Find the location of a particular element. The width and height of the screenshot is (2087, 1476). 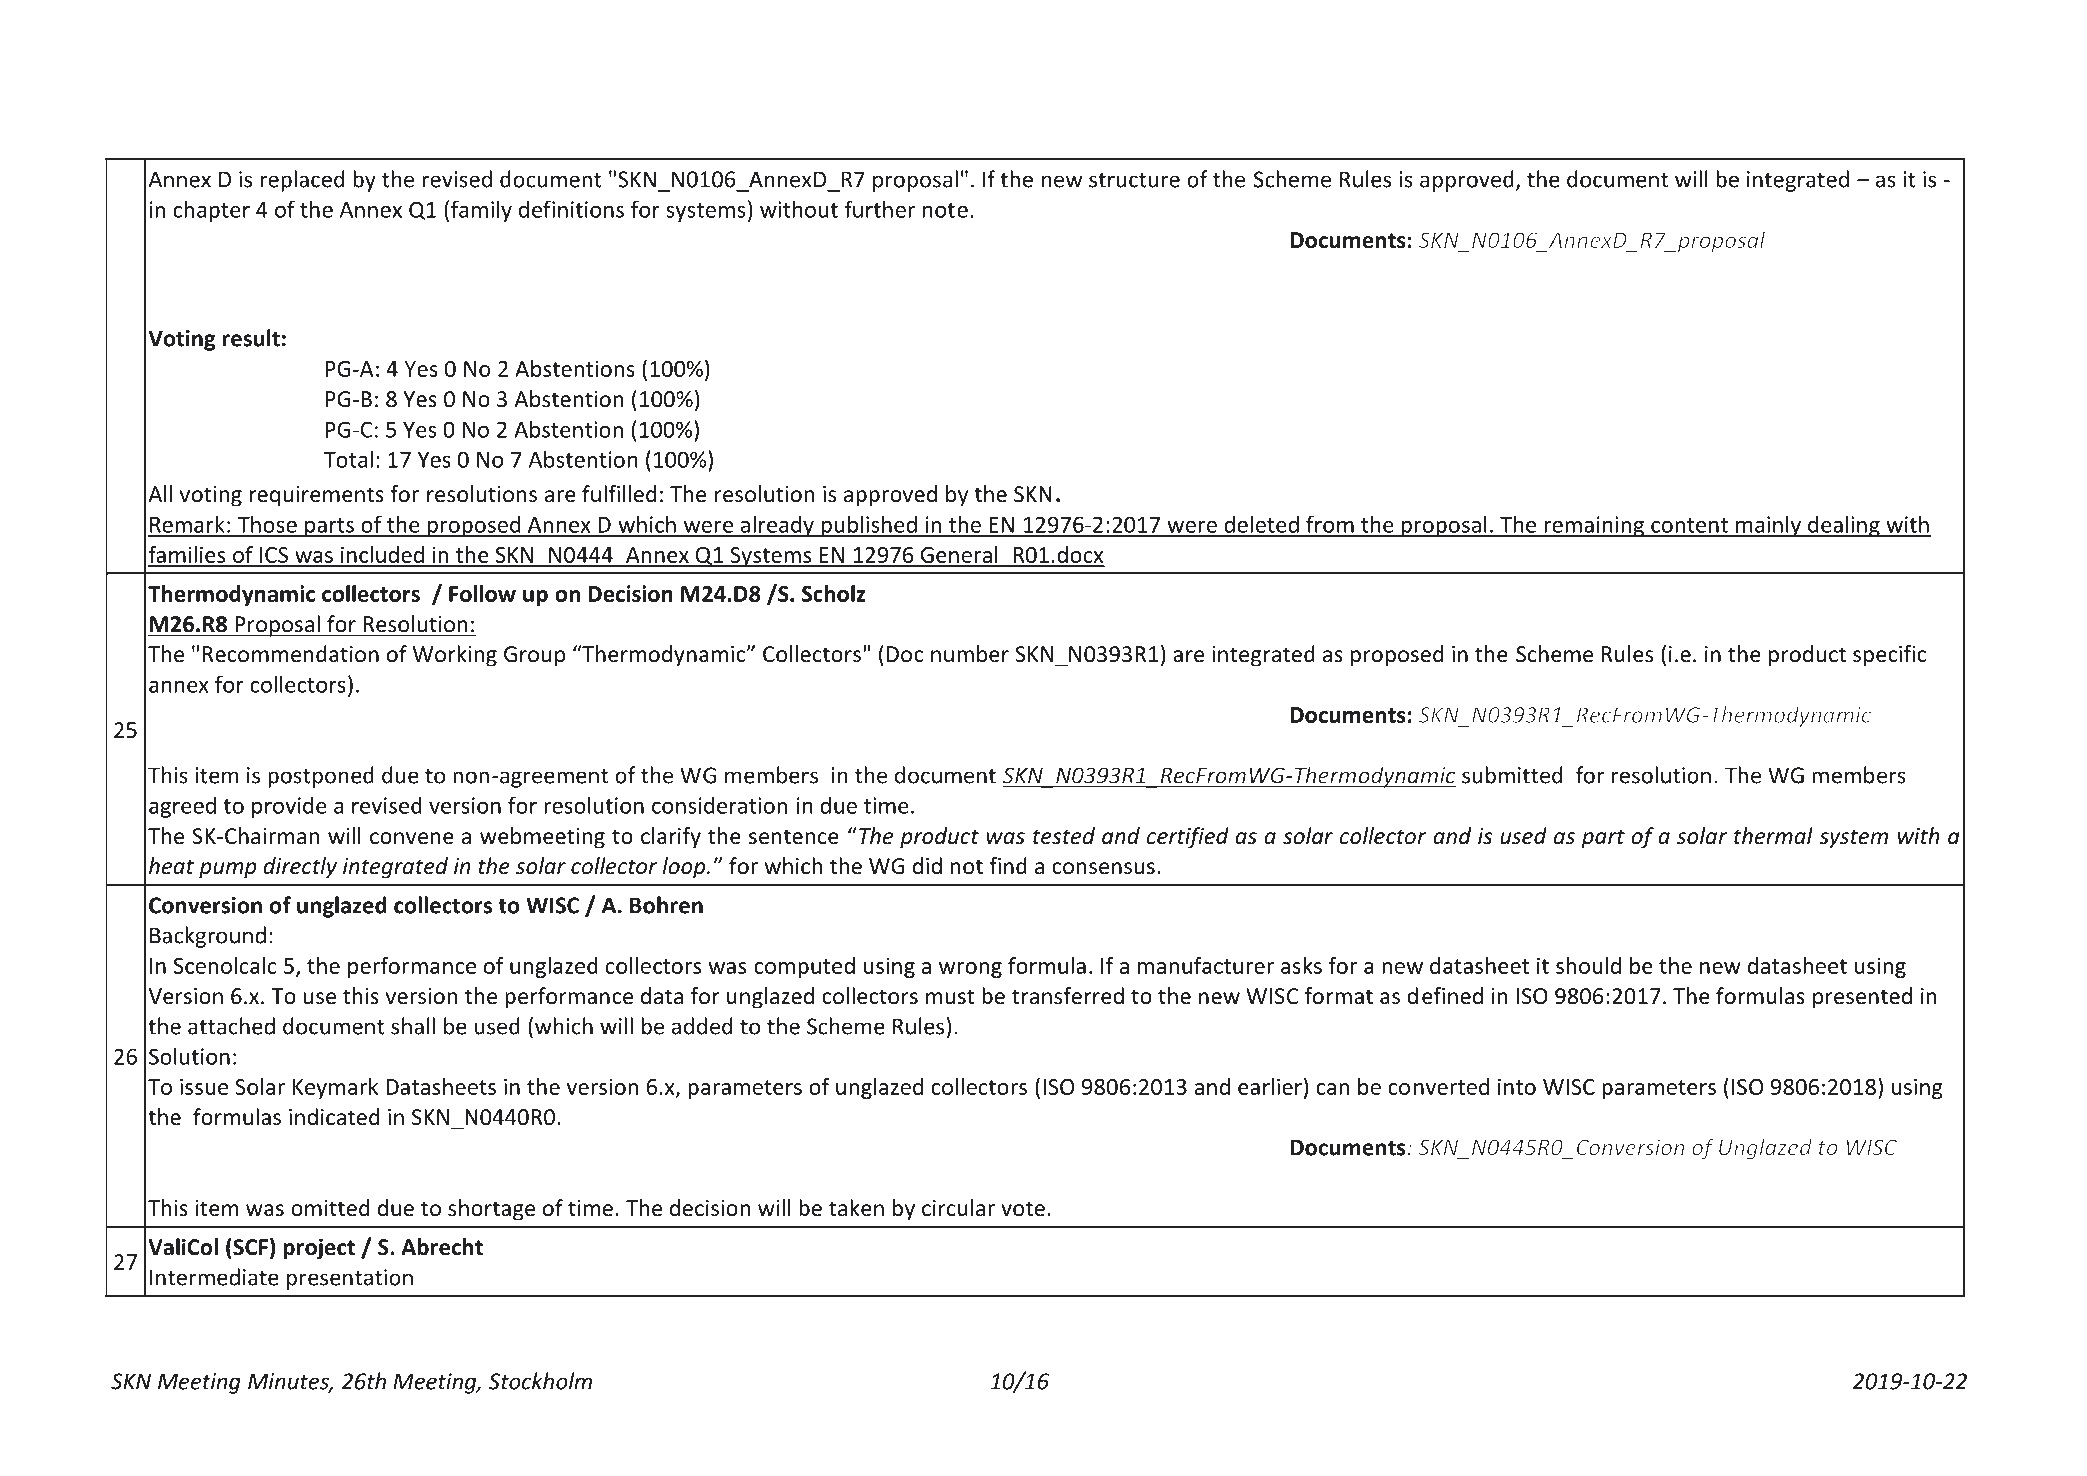

submitted is located at coordinates (1512, 775).
